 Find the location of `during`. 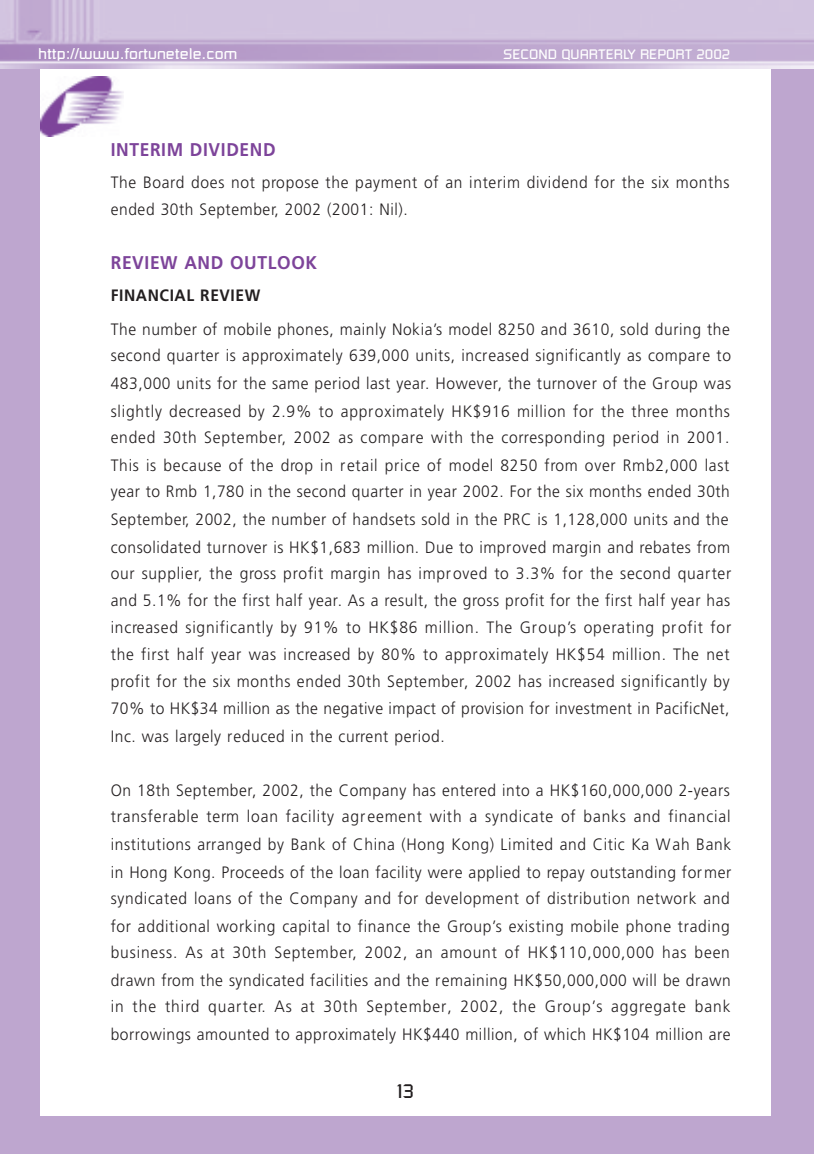

during is located at coordinates (677, 330).
